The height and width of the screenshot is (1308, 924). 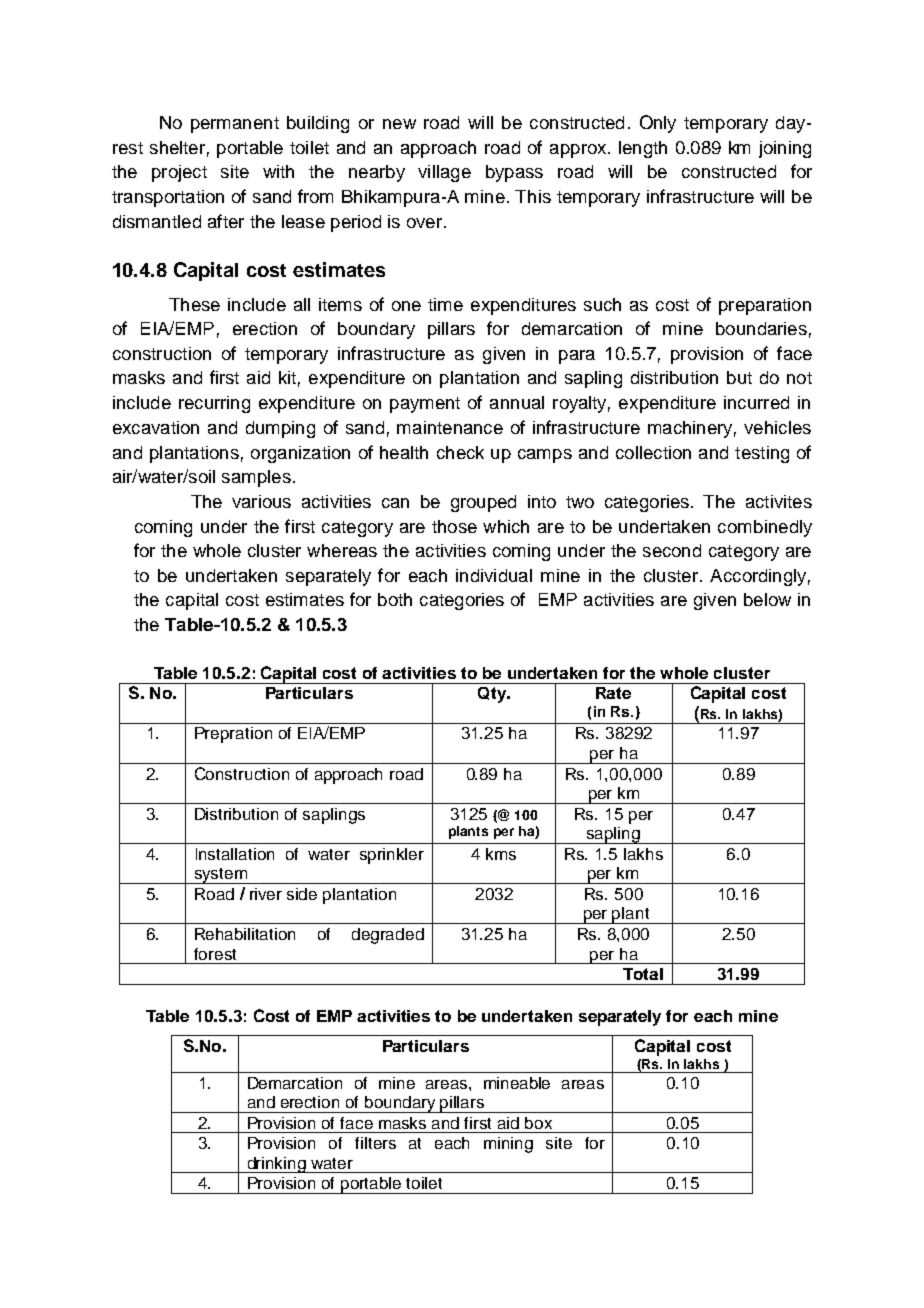 What do you see at coordinates (493, 695) in the screenshot?
I see `Qty` at bounding box center [493, 695].
